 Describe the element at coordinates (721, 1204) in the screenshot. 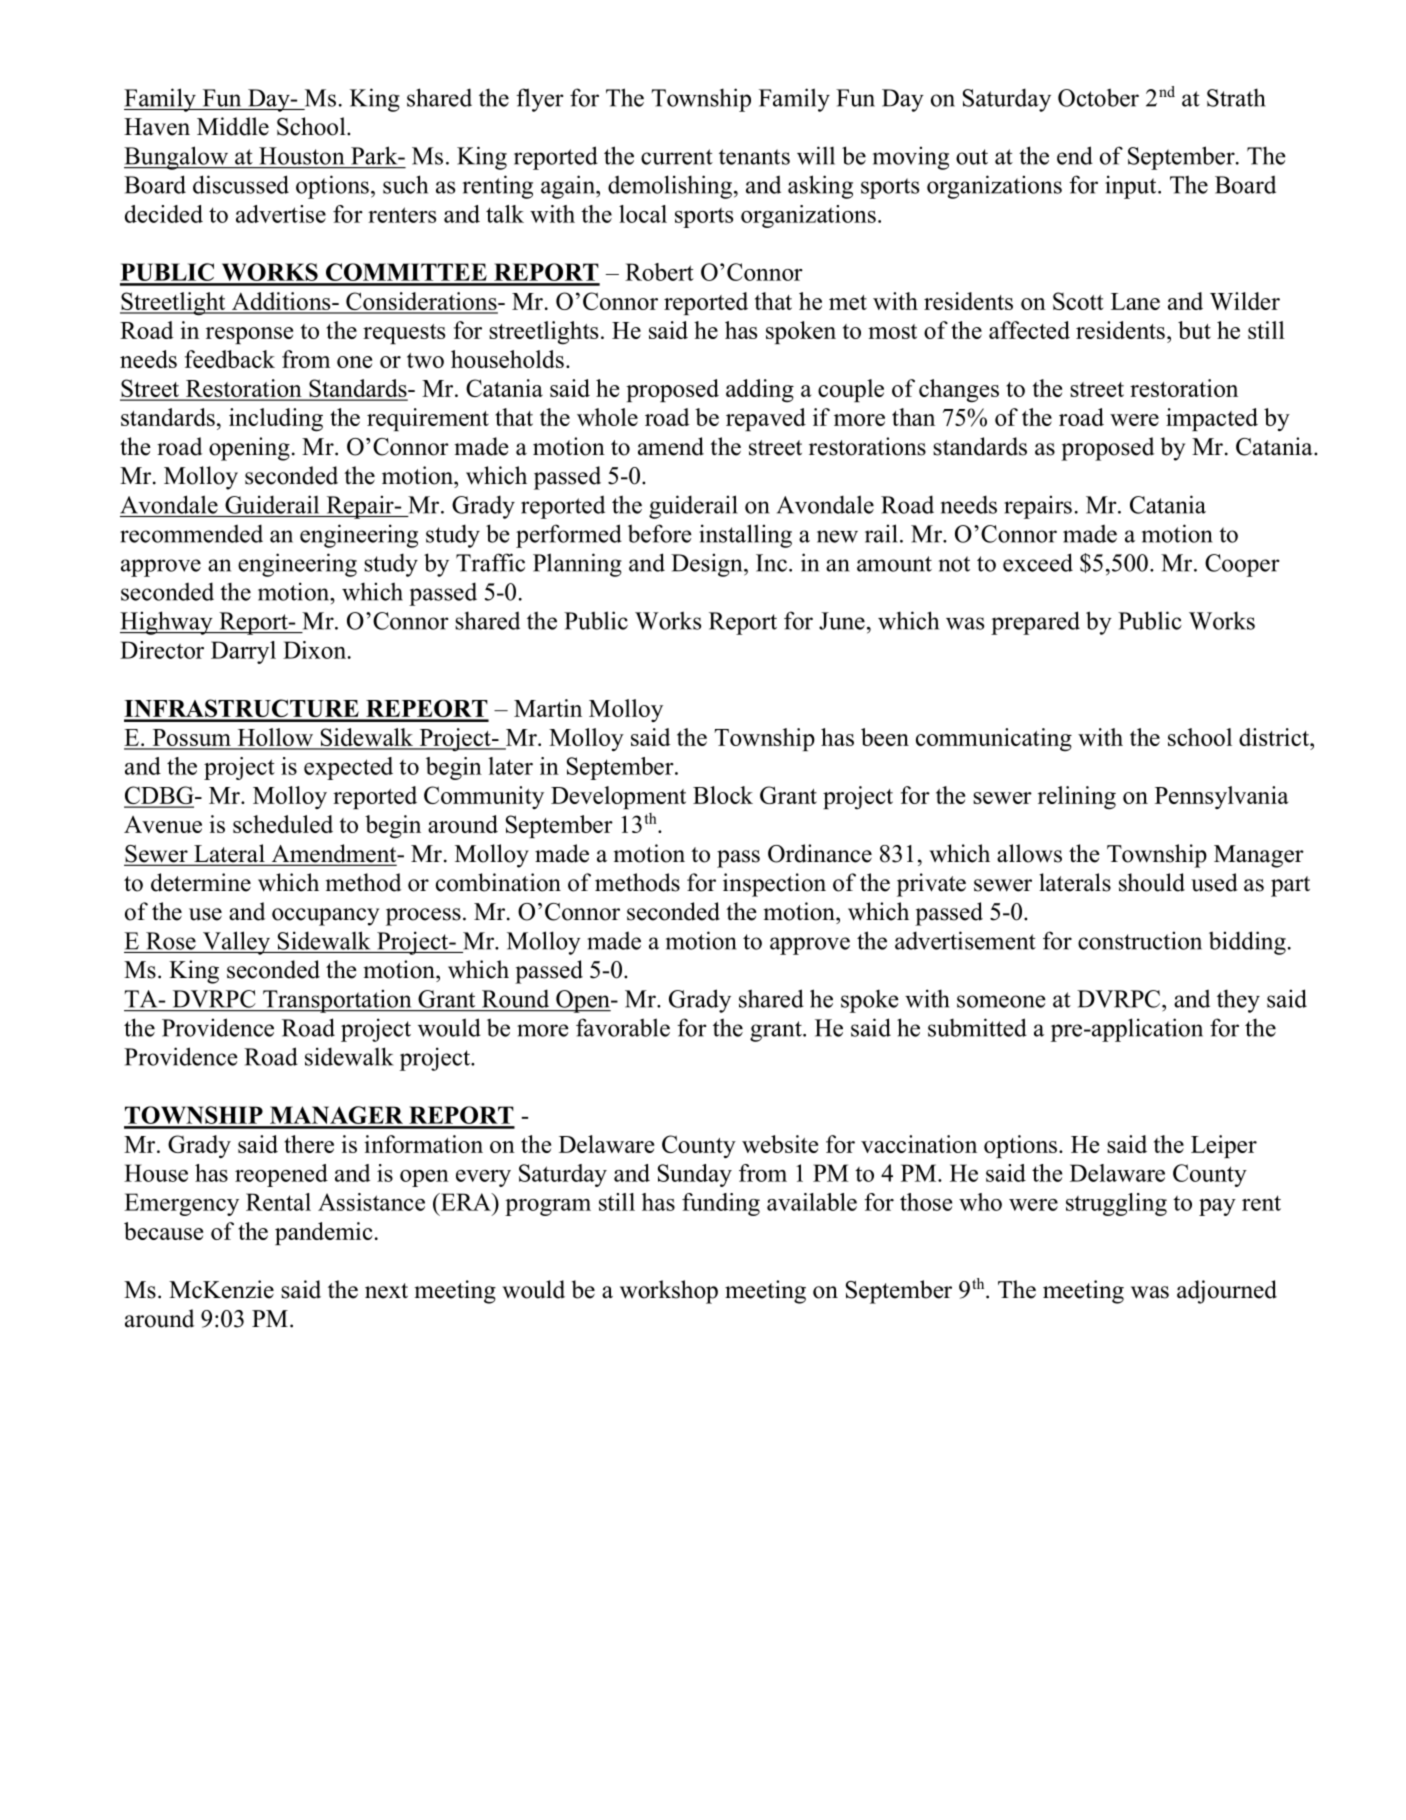

I see `funding` at that location.
